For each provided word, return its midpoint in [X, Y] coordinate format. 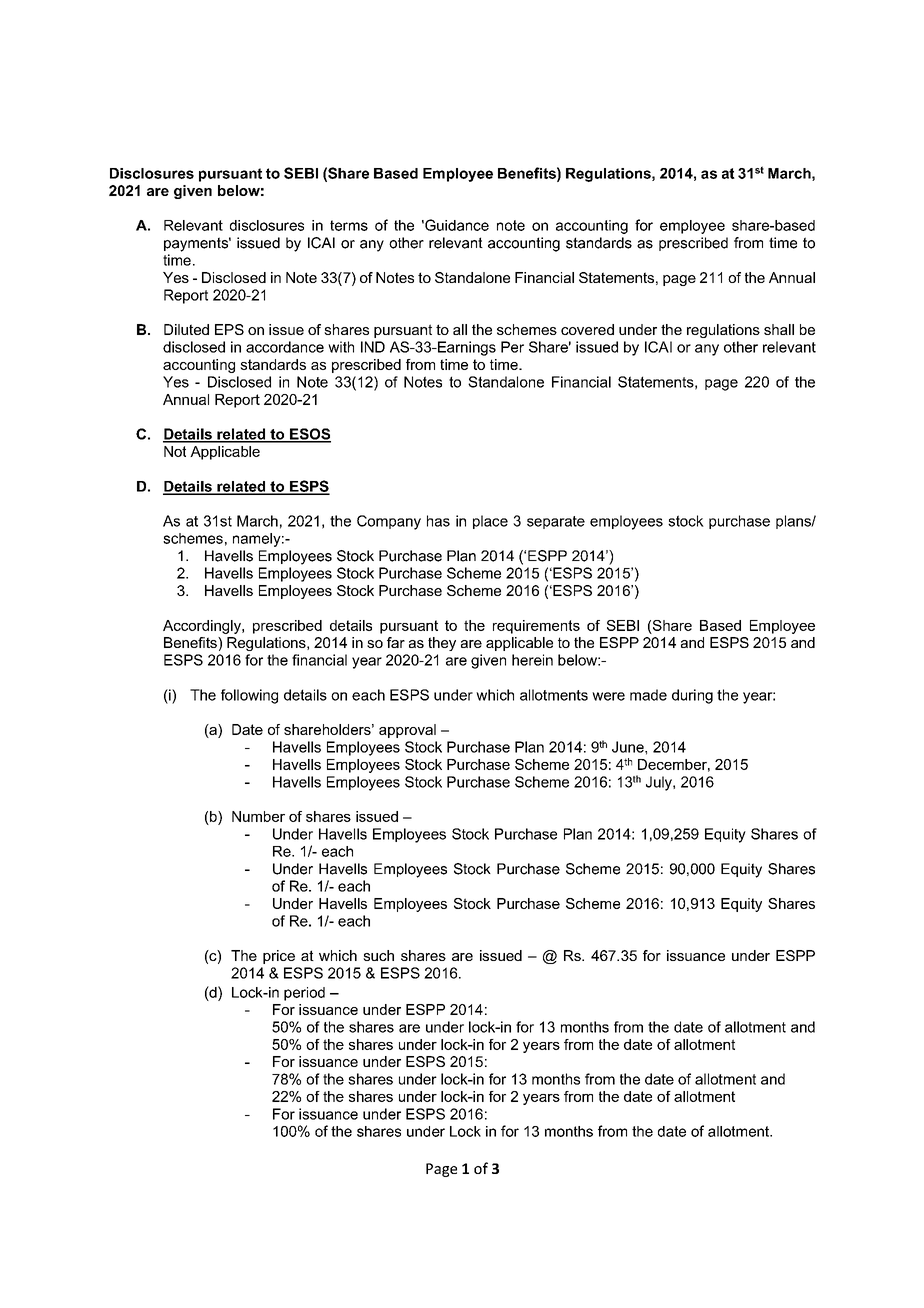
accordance [285, 347]
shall [779, 329]
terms [349, 225]
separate [556, 522]
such [378, 955]
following [249, 696]
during [692, 696]
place [490, 522]
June [629, 747]
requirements [536, 627]
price [279, 957]
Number [258, 816]
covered [587, 329]
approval [407, 731]
